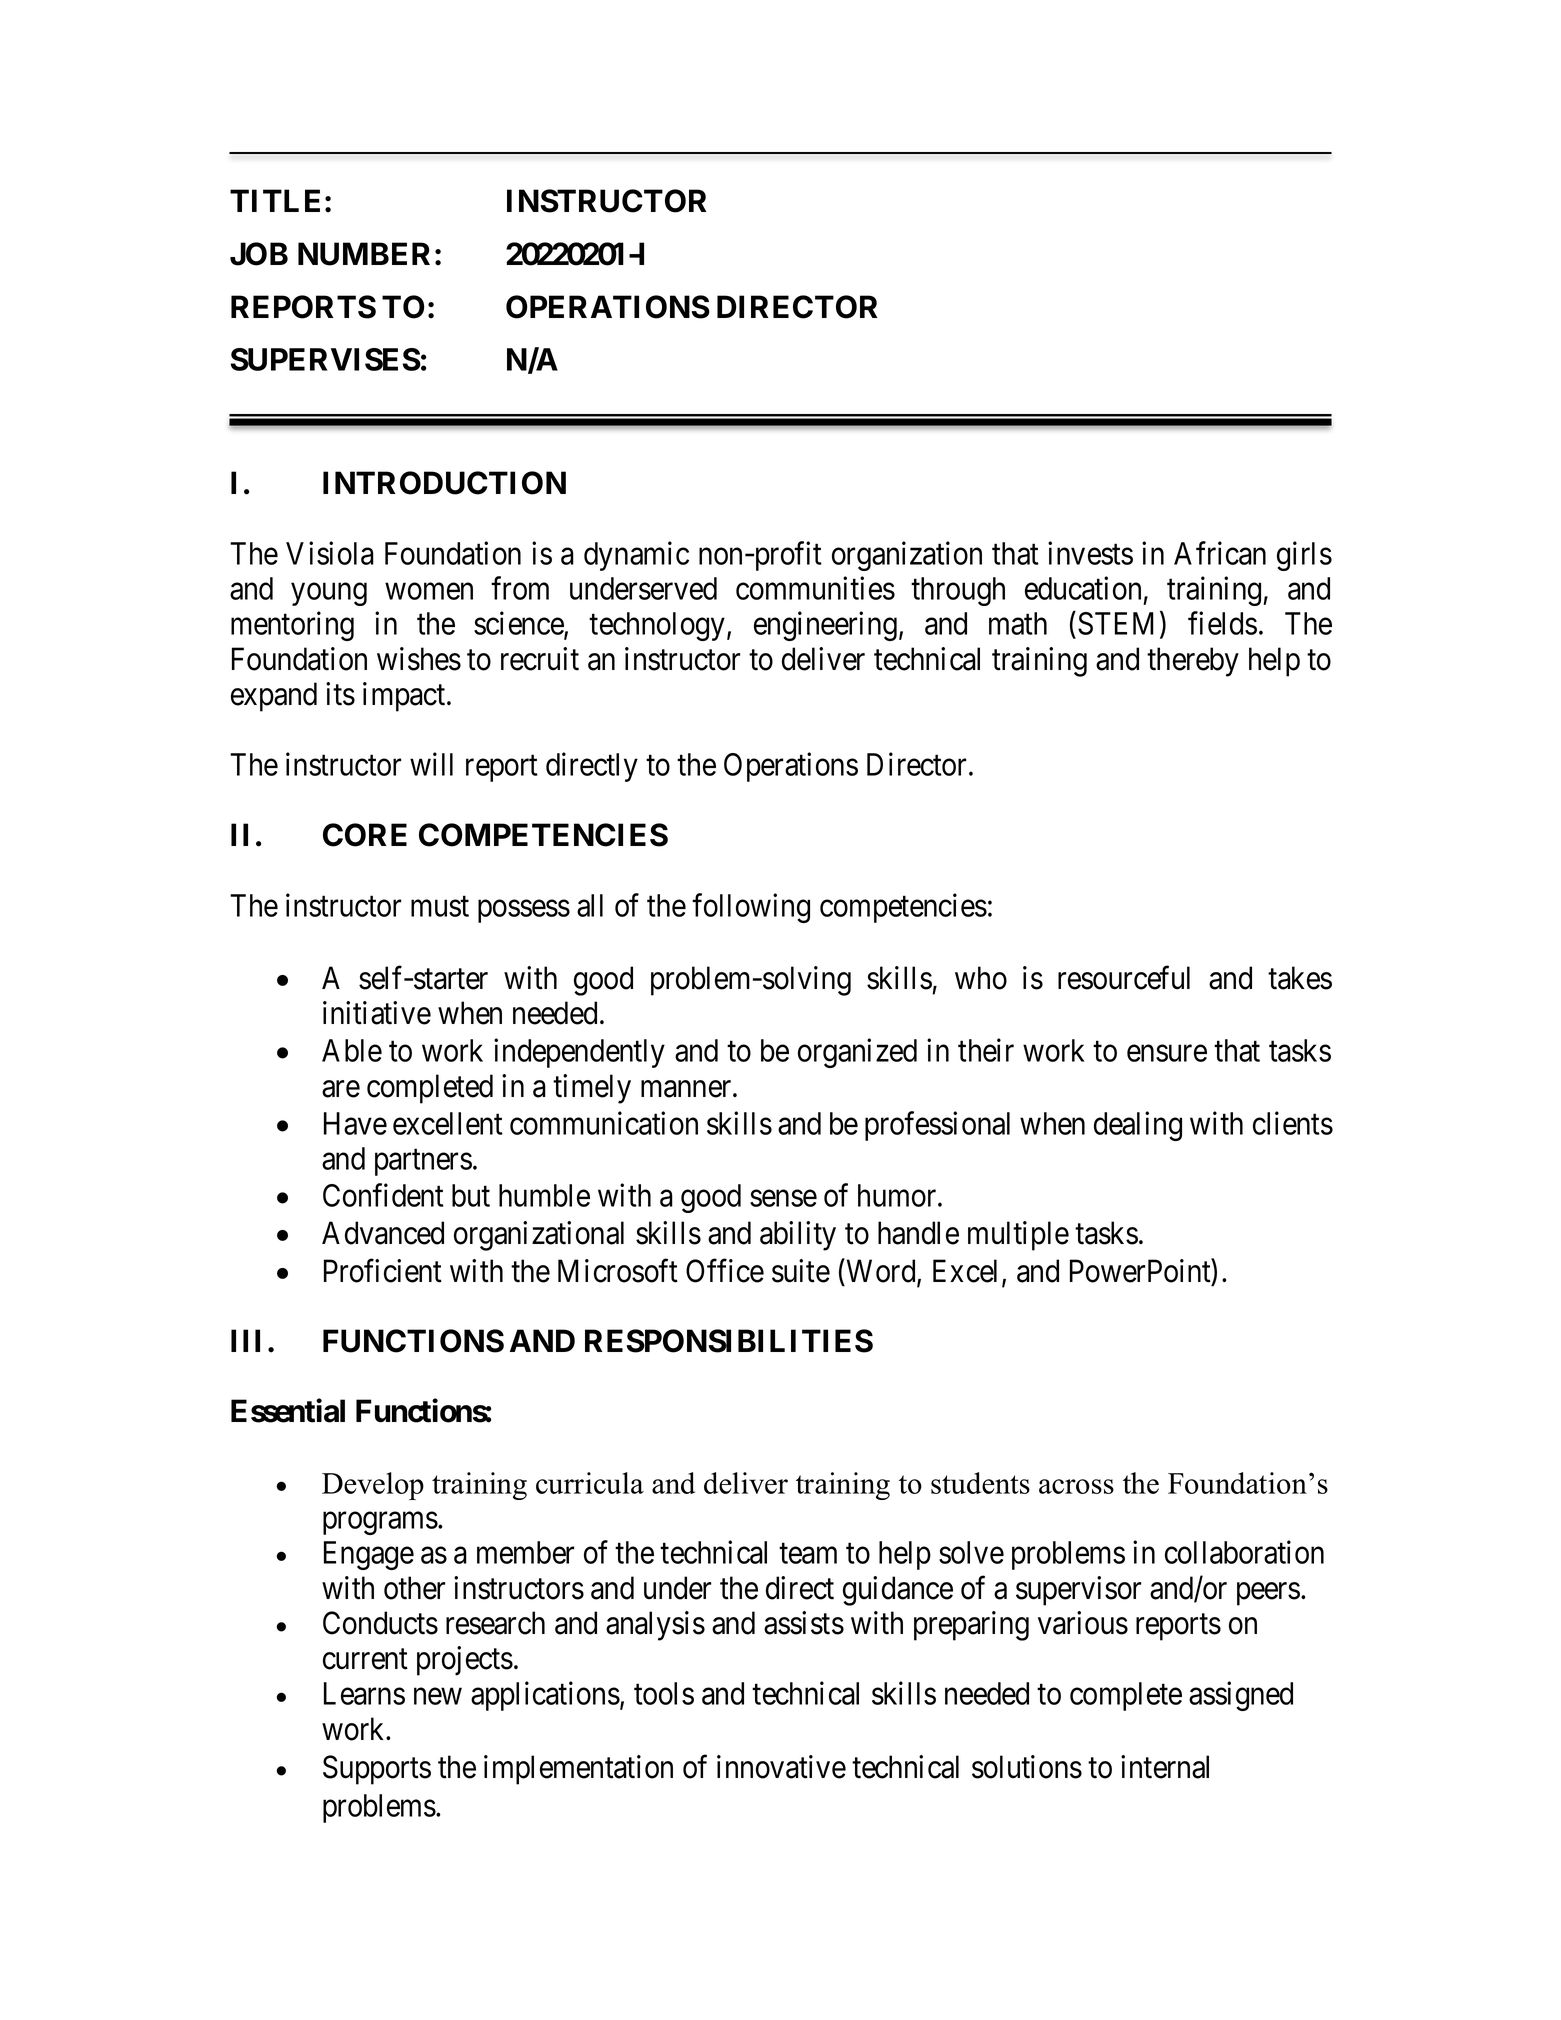 The image size is (1561, 2020). I want to click on dealing, so click(1138, 1126).
